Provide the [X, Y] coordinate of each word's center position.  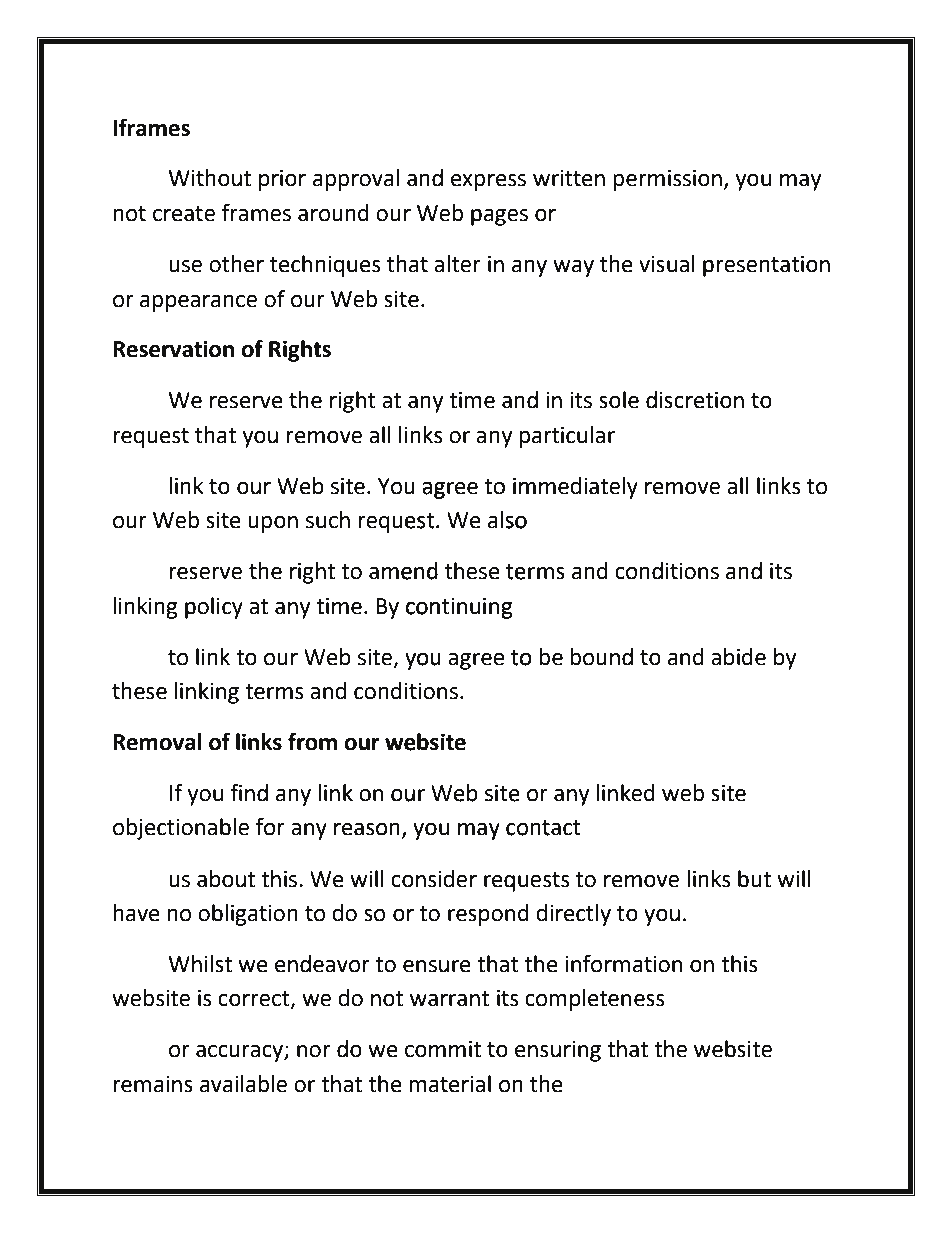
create [184, 214]
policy [214, 608]
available [243, 1084]
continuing [459, 608]
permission [667, 180]
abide [738, 657]
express [488, 182]
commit [443, 1049]
